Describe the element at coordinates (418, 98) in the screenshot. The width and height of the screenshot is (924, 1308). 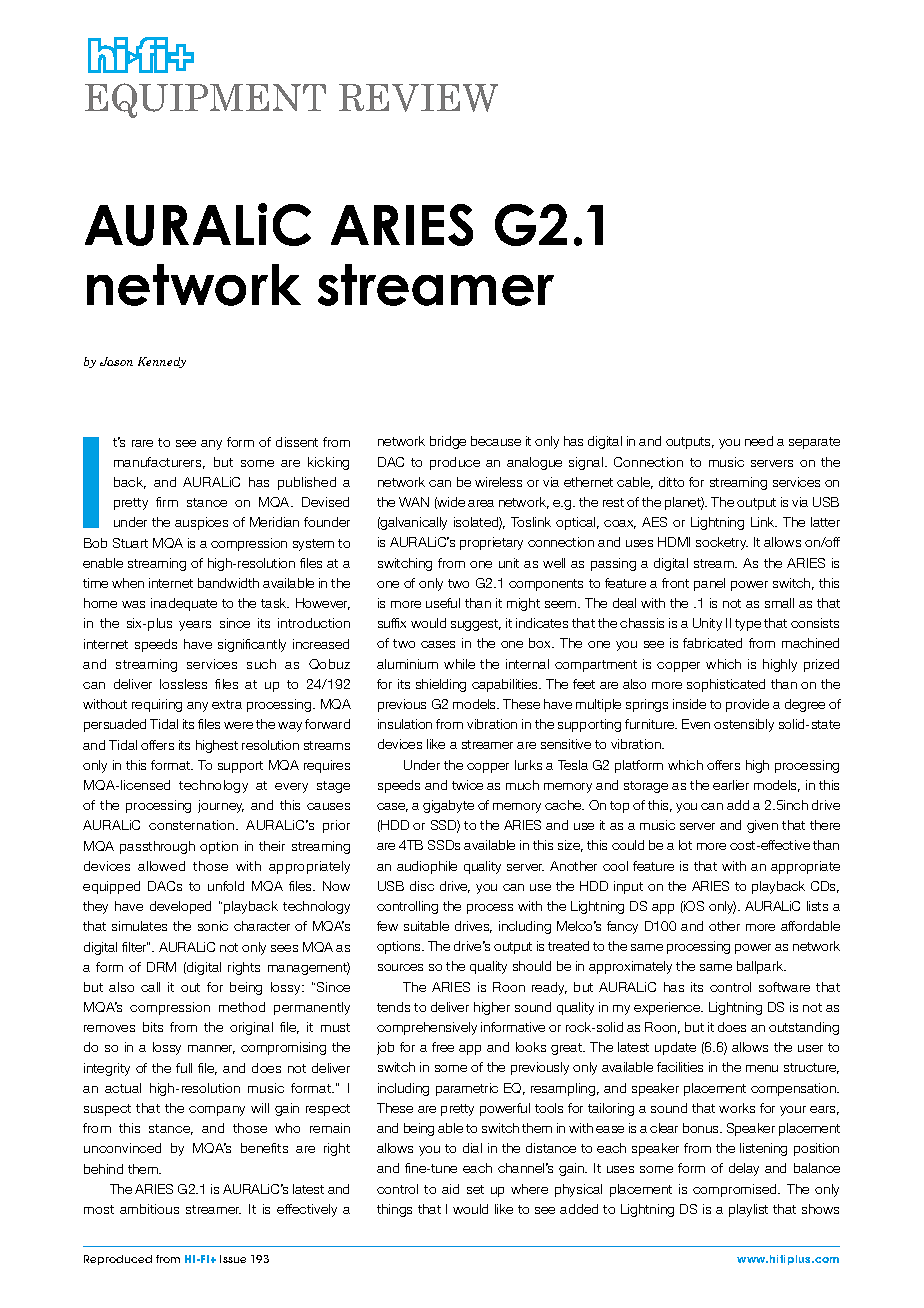
I see `REVIEW` at that location.
